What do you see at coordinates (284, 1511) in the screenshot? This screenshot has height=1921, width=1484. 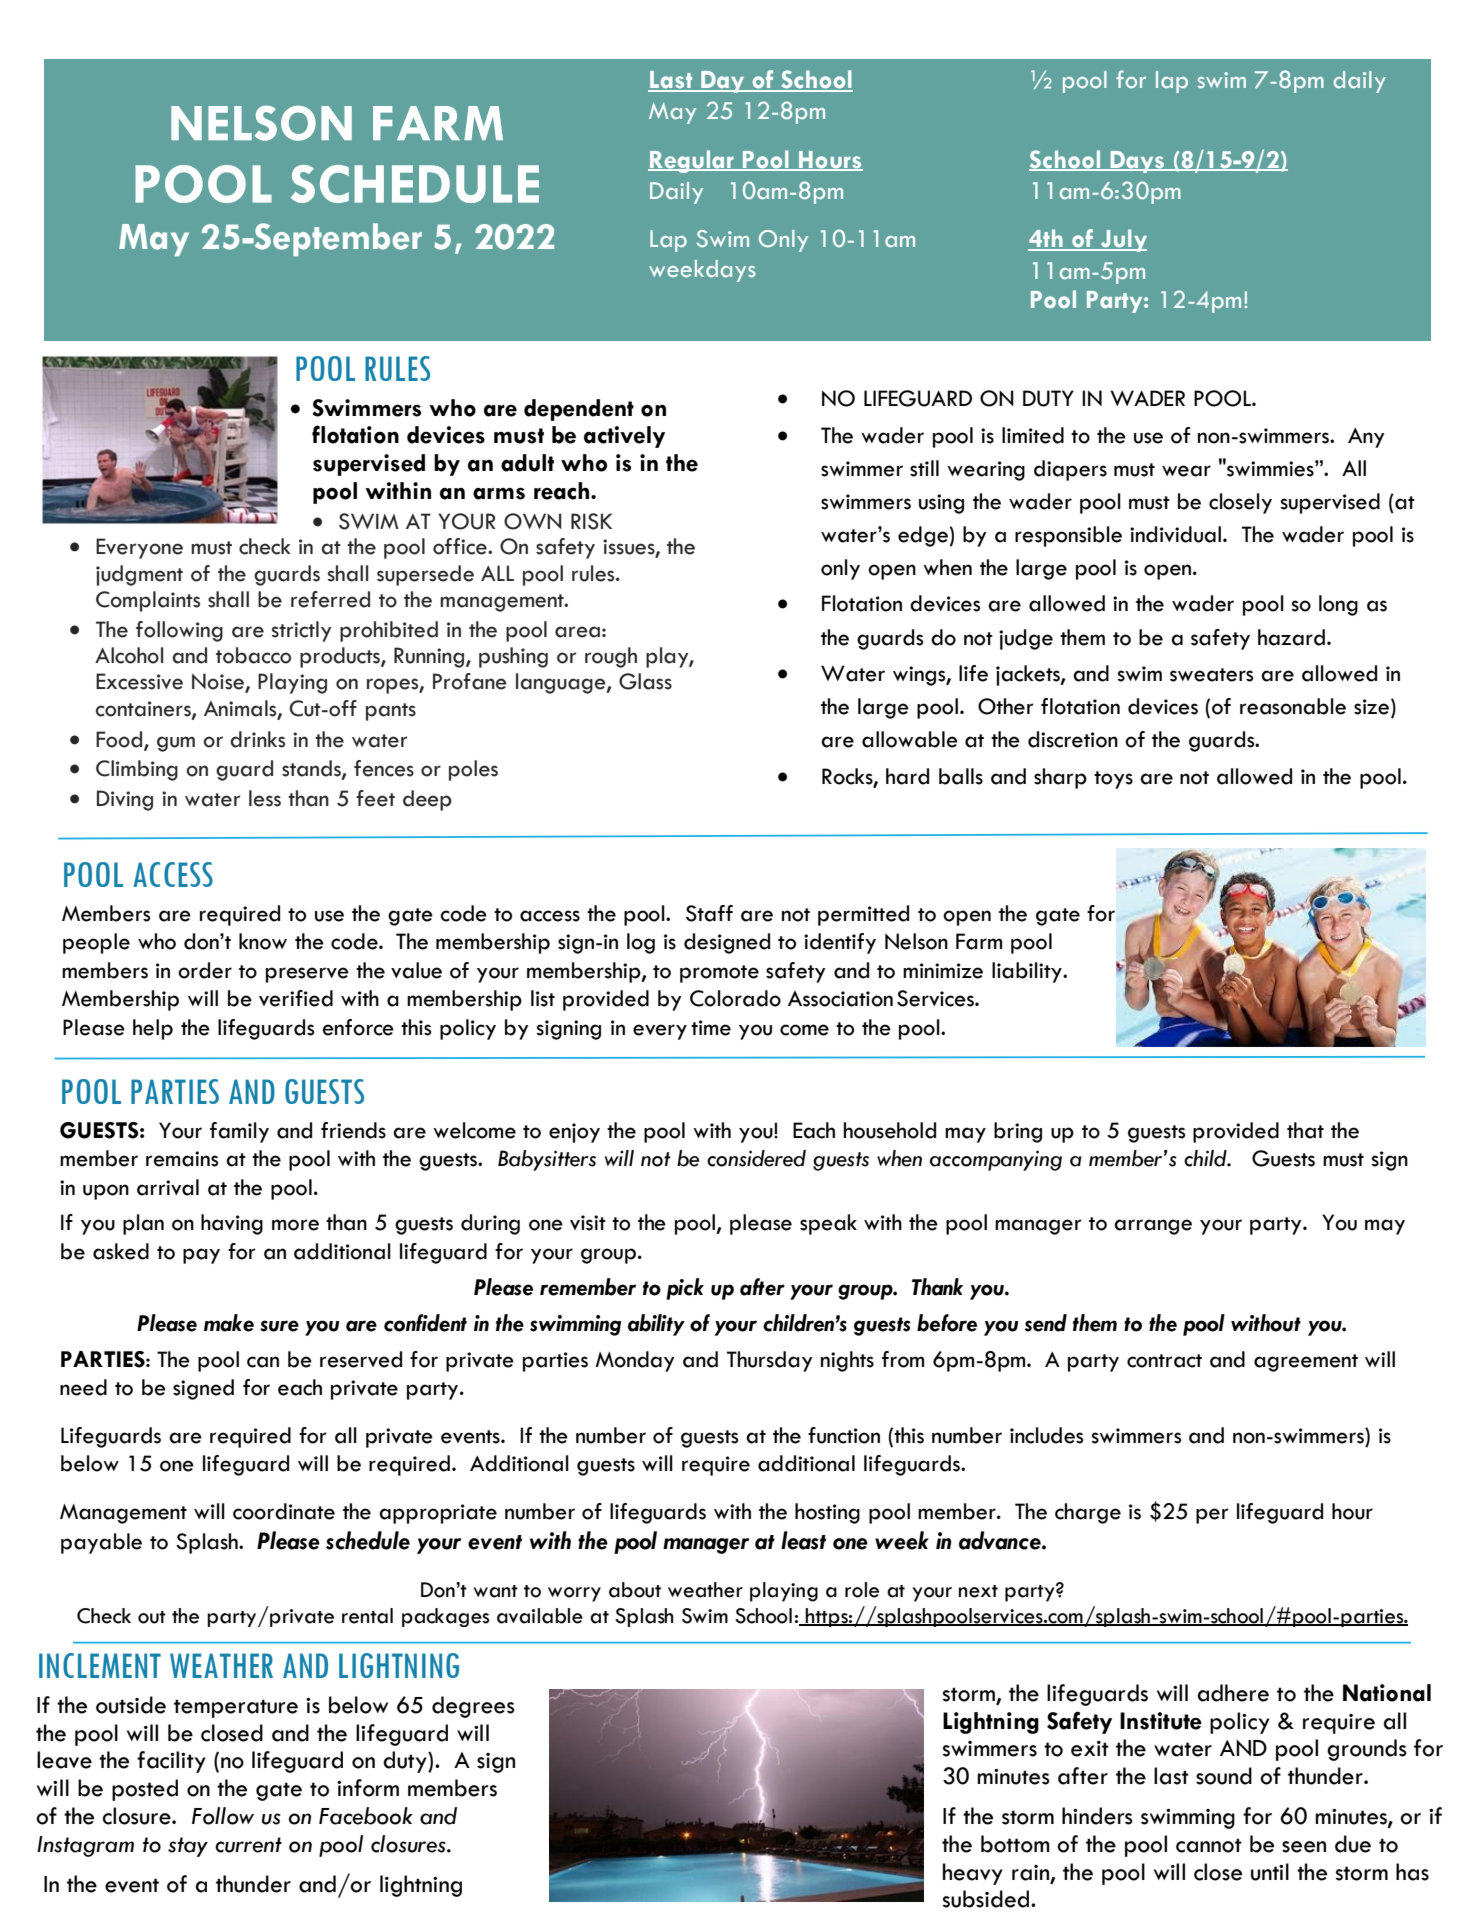 I see `coordinate` at bounding box center [284, 1511].
